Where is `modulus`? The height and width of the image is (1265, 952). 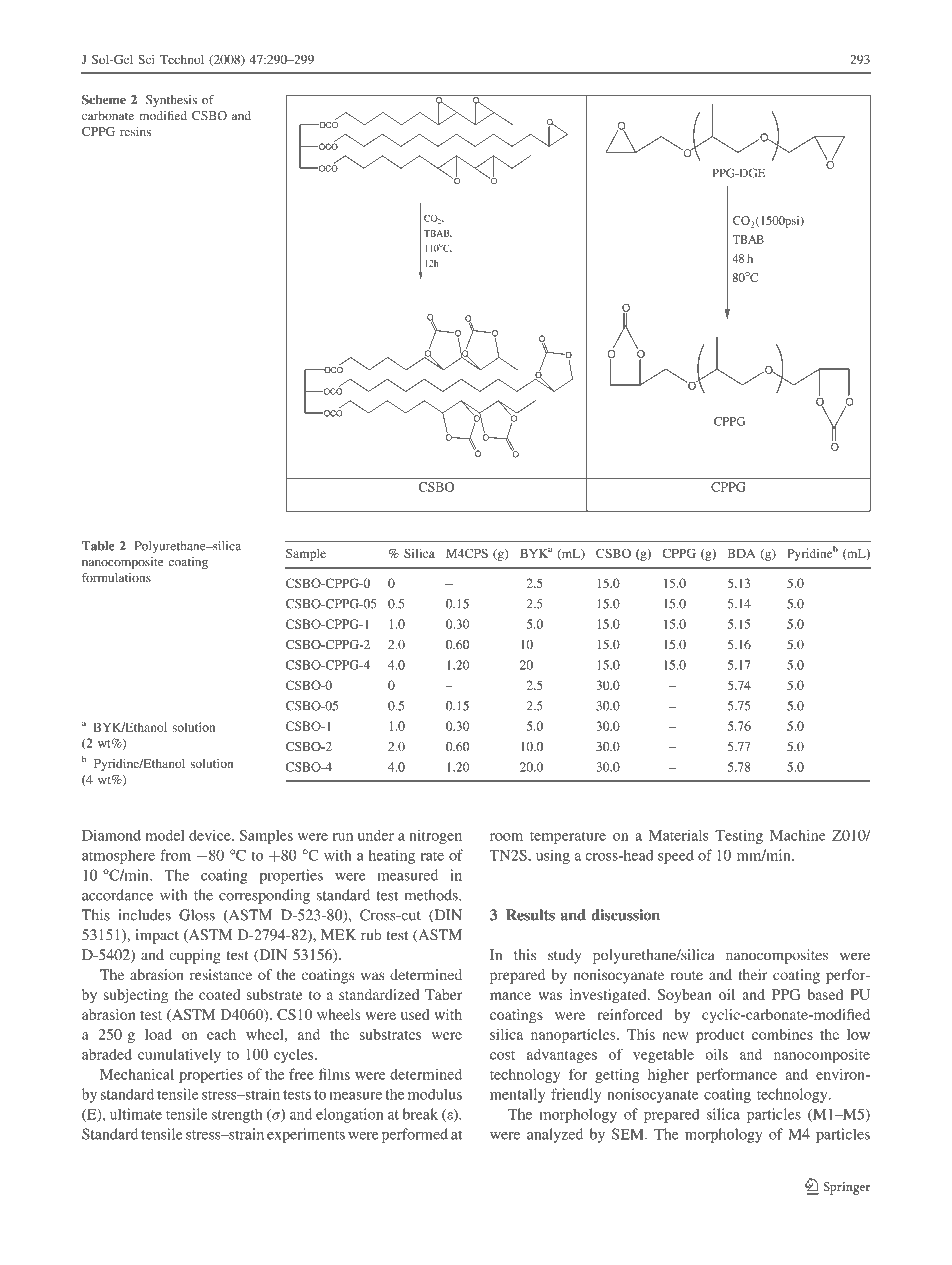 modulus is located at coordinates (435, 1094).
